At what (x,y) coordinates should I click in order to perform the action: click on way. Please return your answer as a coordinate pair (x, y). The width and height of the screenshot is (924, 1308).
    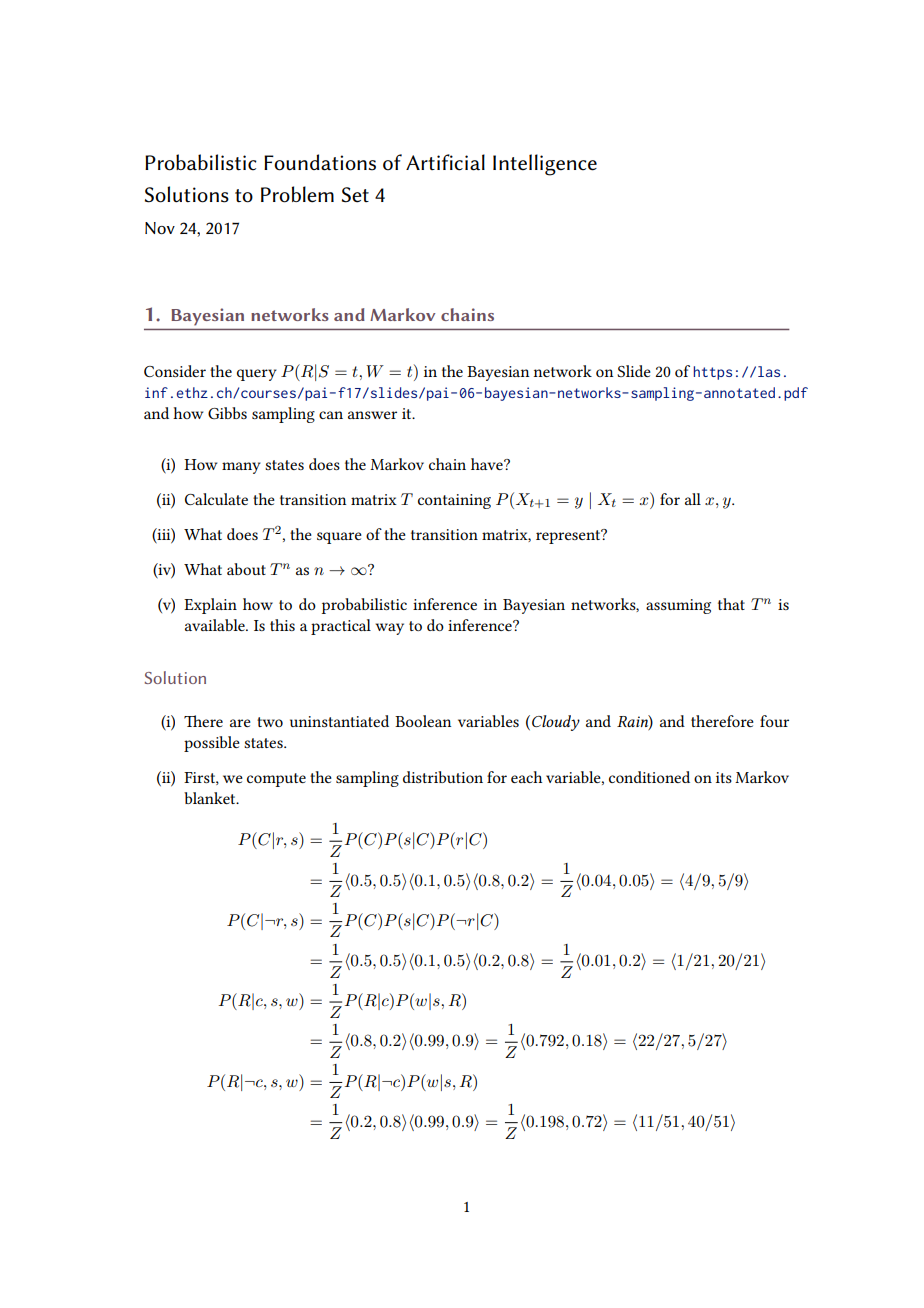
    Looking at the image, I should click on (389, 629).
